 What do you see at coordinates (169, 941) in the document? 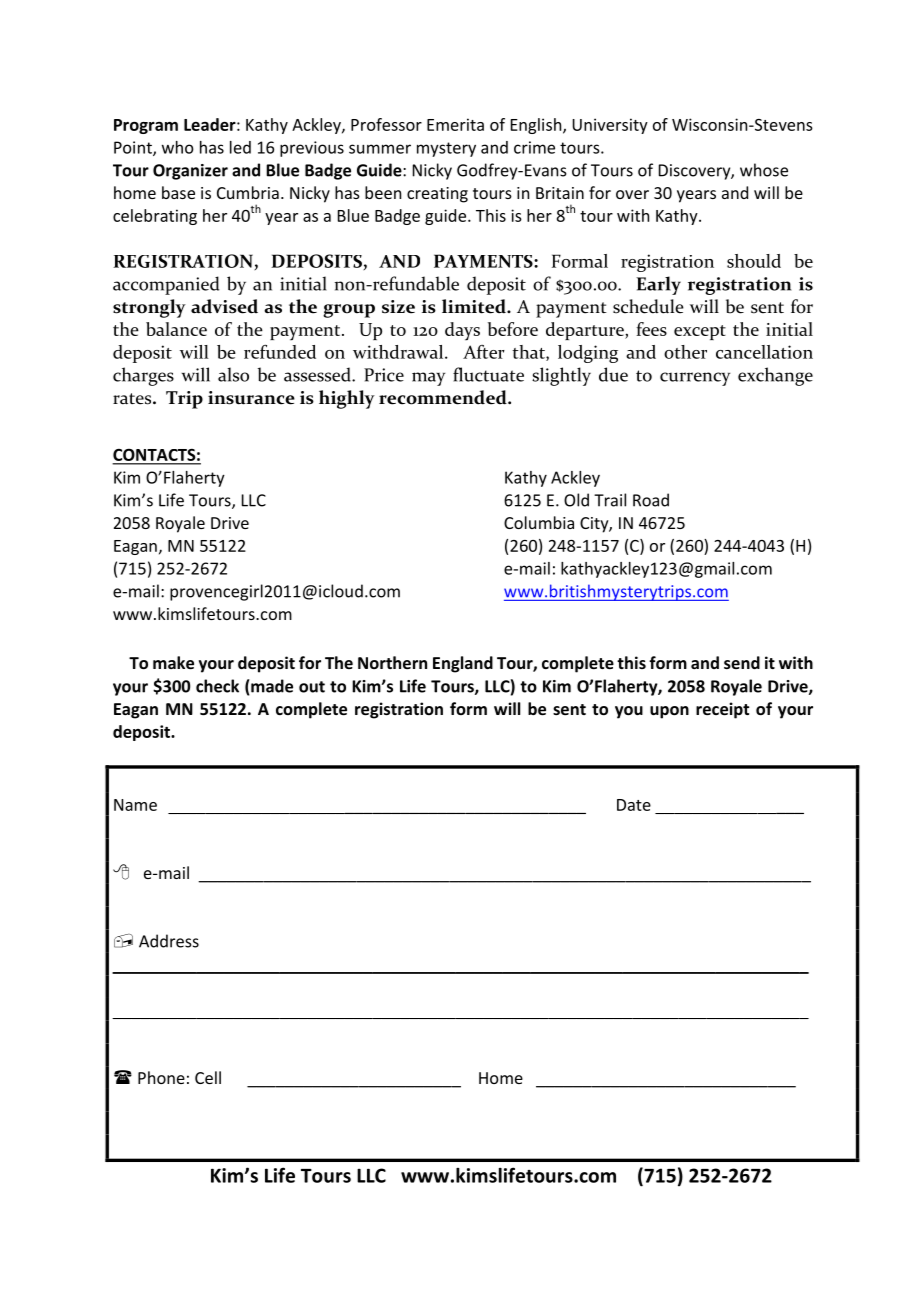
I see `Address` at bounding box center [169, 941].
